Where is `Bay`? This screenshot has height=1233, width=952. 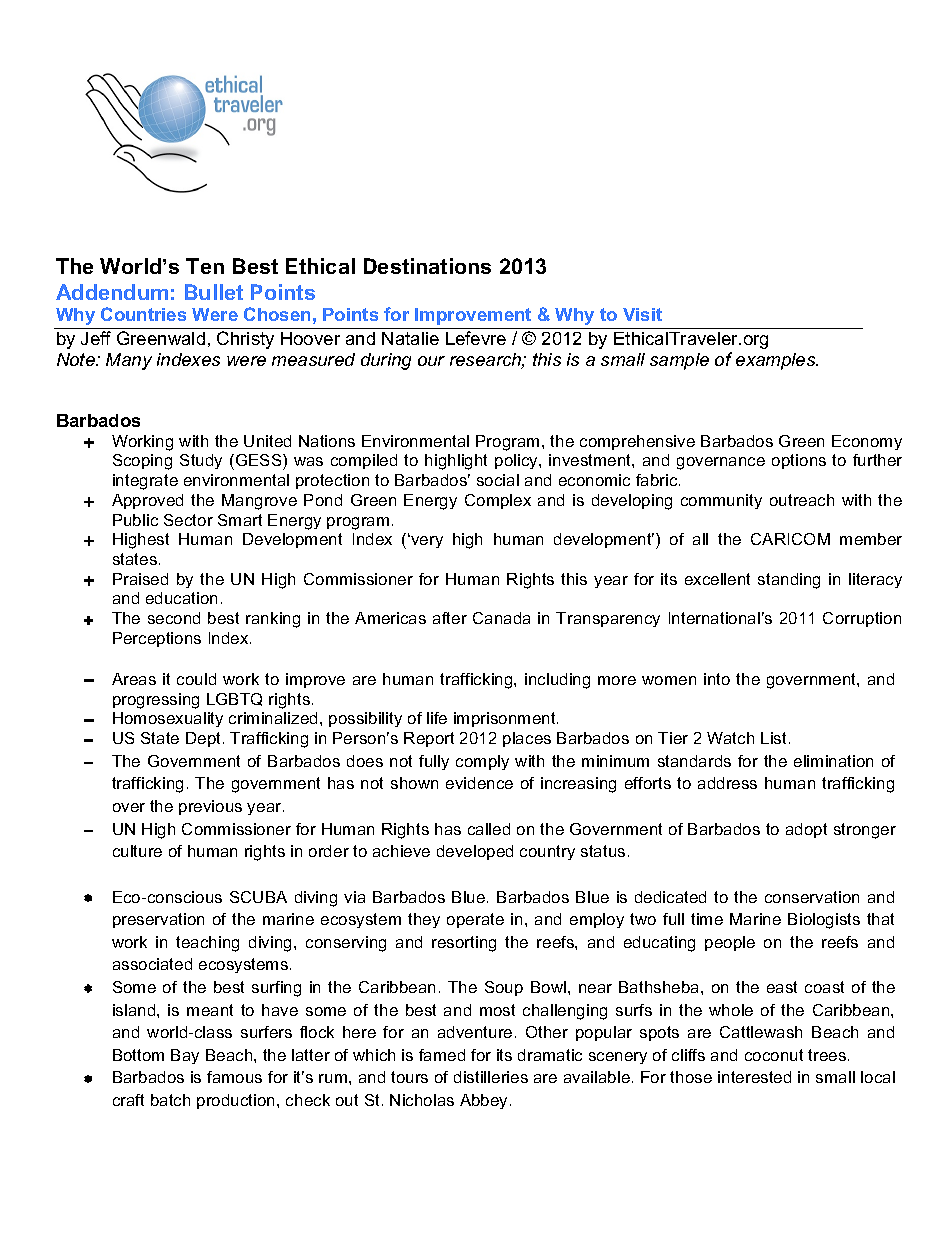
Bay is located at coordinates (185, 1056).
